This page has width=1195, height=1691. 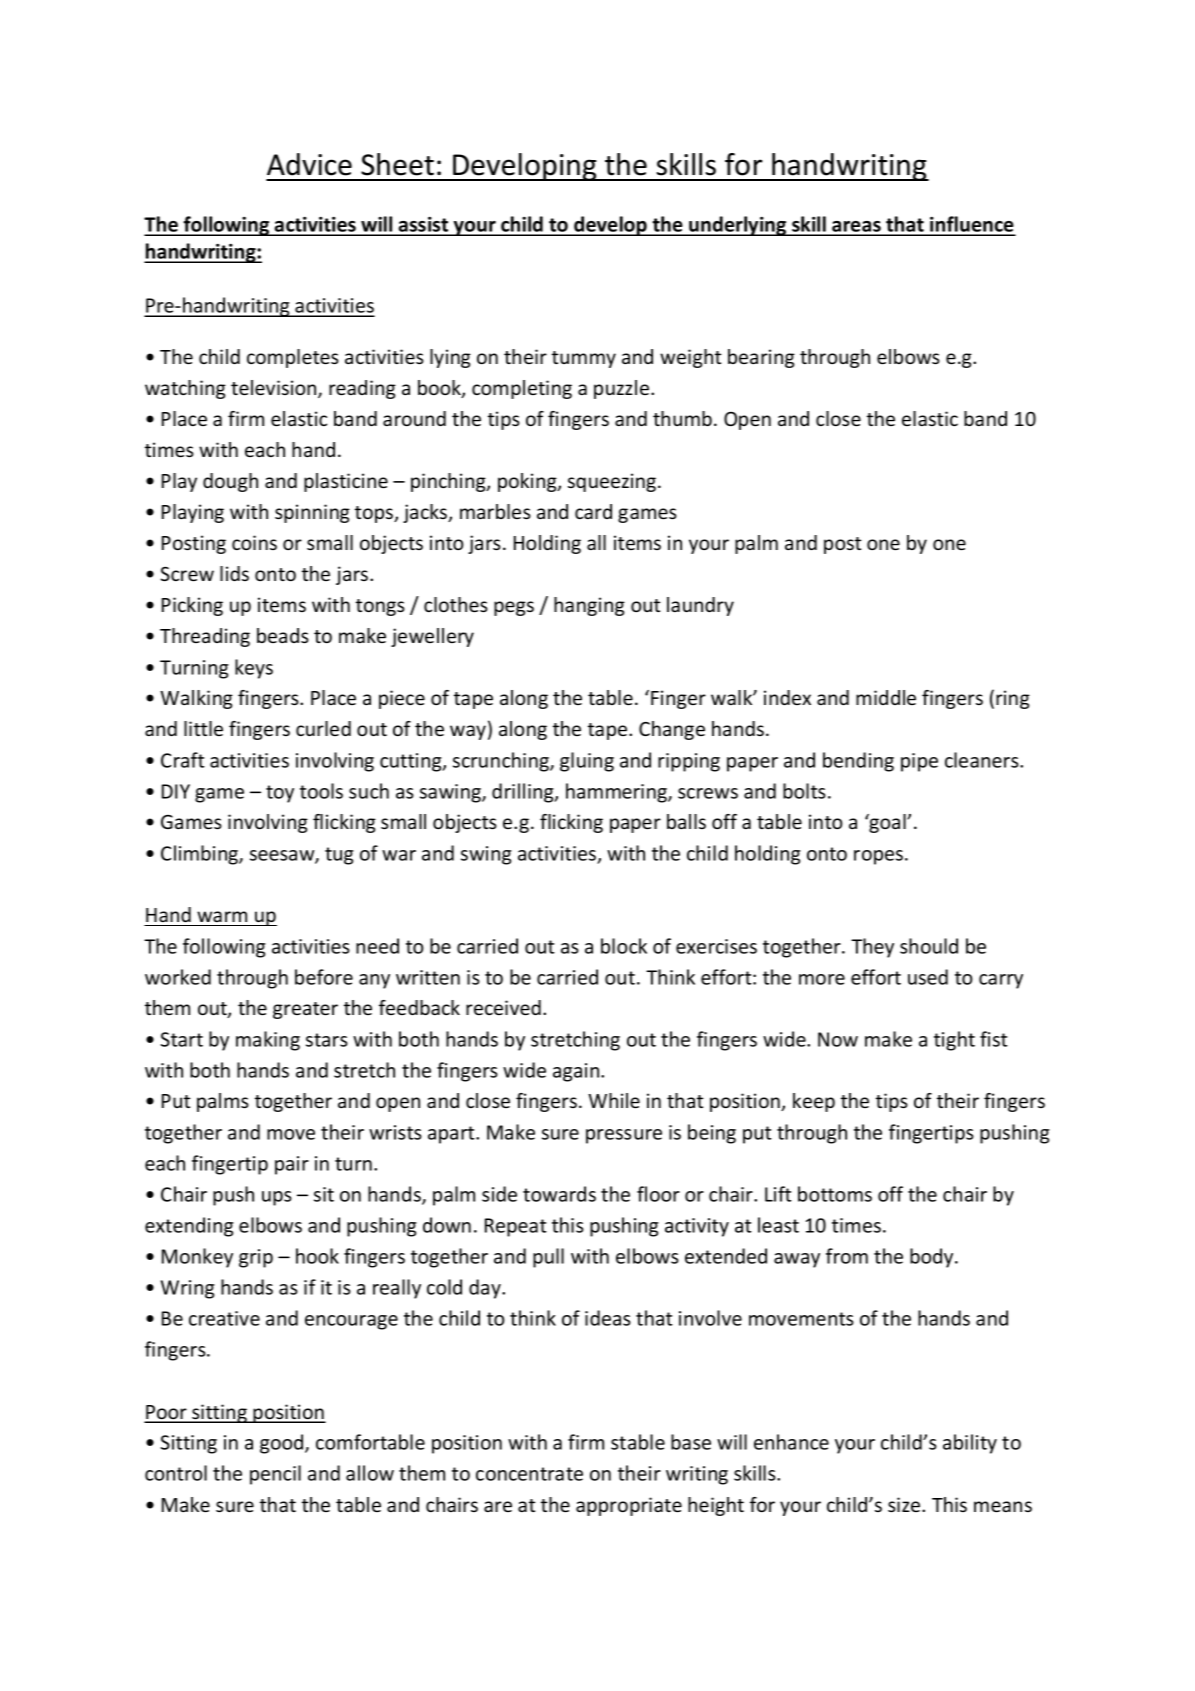 I want to click on beads, so click(x=283, y=635).
